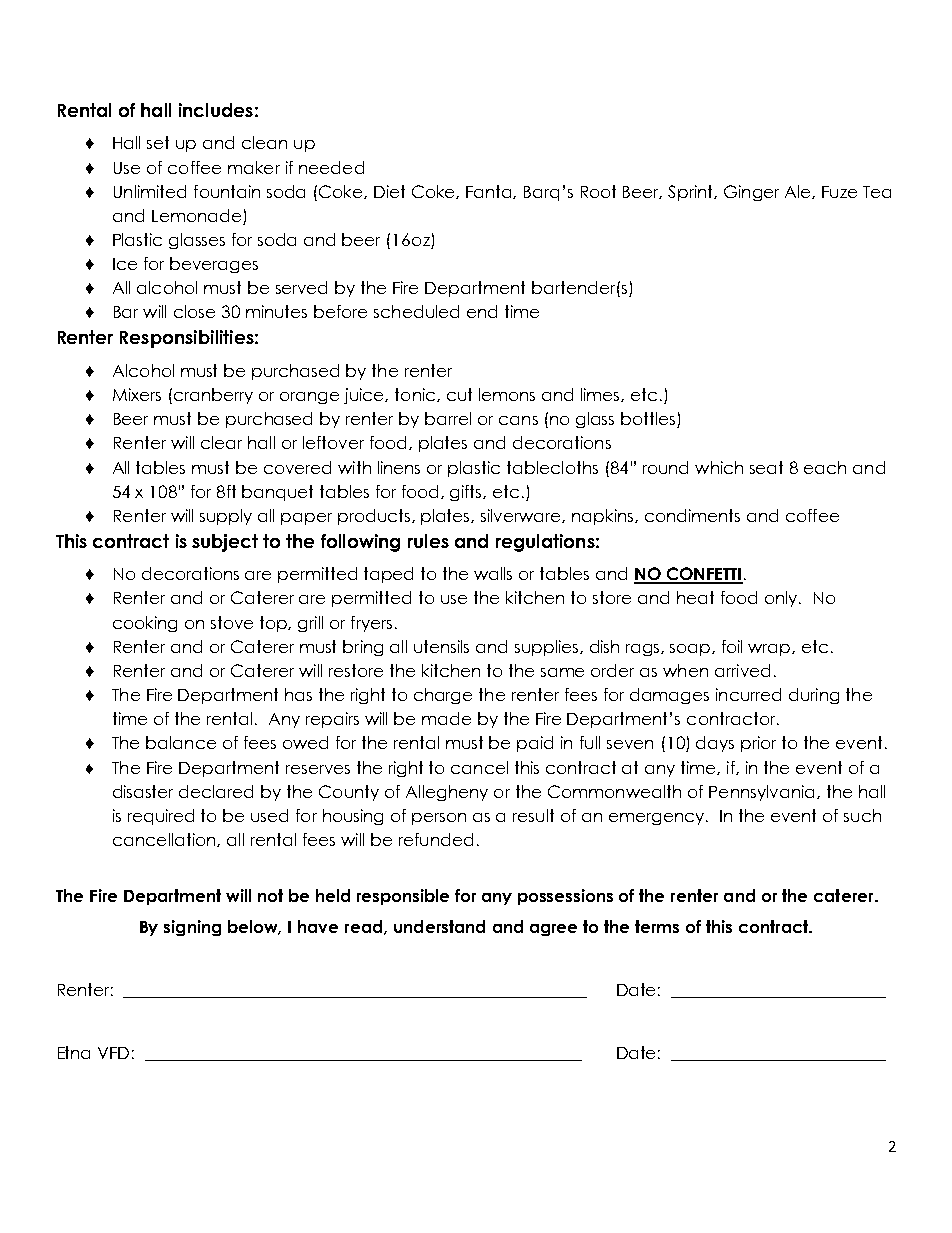 The height and width of the screenshot is (1233, 952). What do you see at coordinates (74, 1052) in the screenshot?
I see `Etna` at bounding box center [74, 1052].
